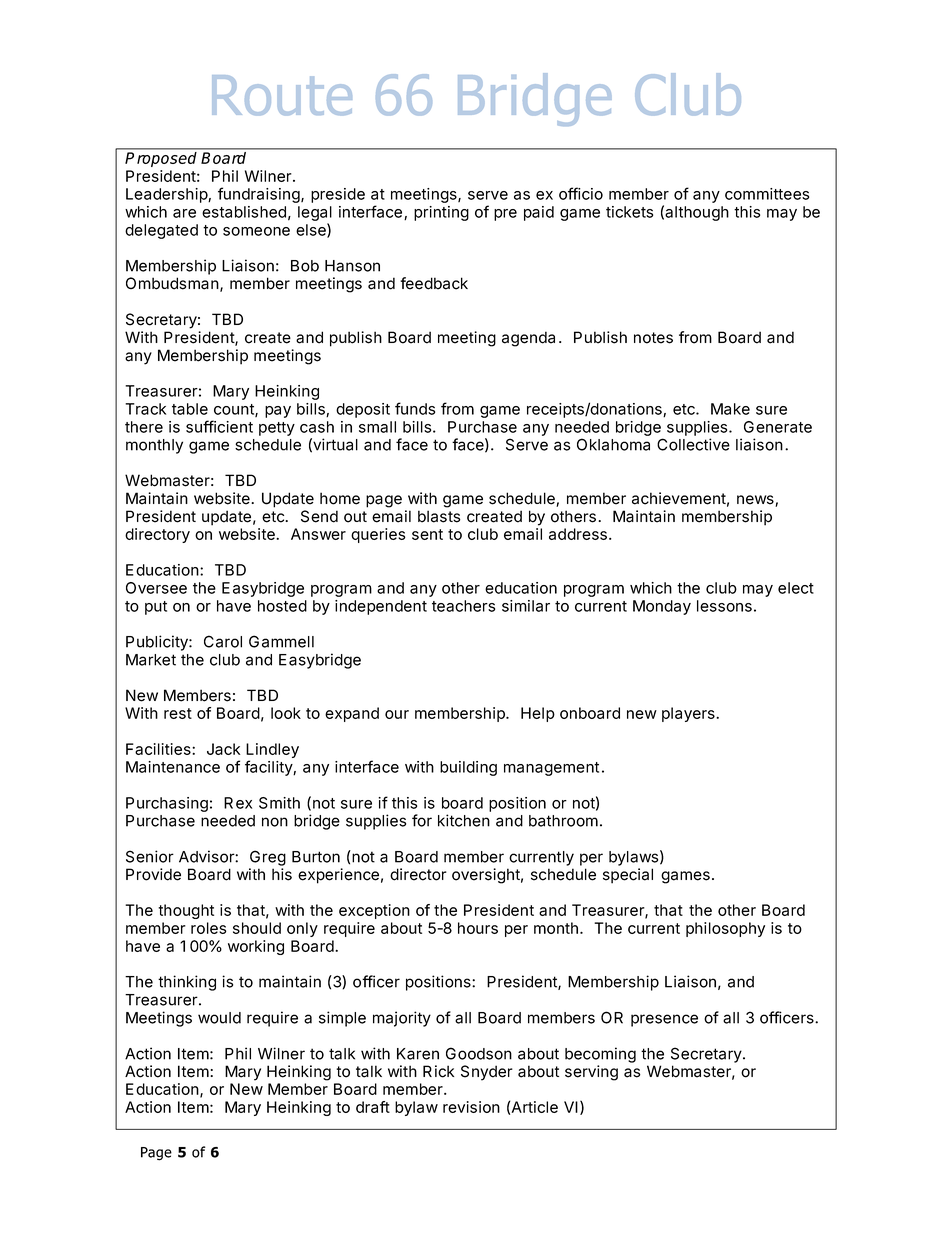 The height and width of the screenshot is (1233, 952). What do you see at coordinates (441, 213) in the screenshot?
I see `printing` at bounding box center [441, 213].
